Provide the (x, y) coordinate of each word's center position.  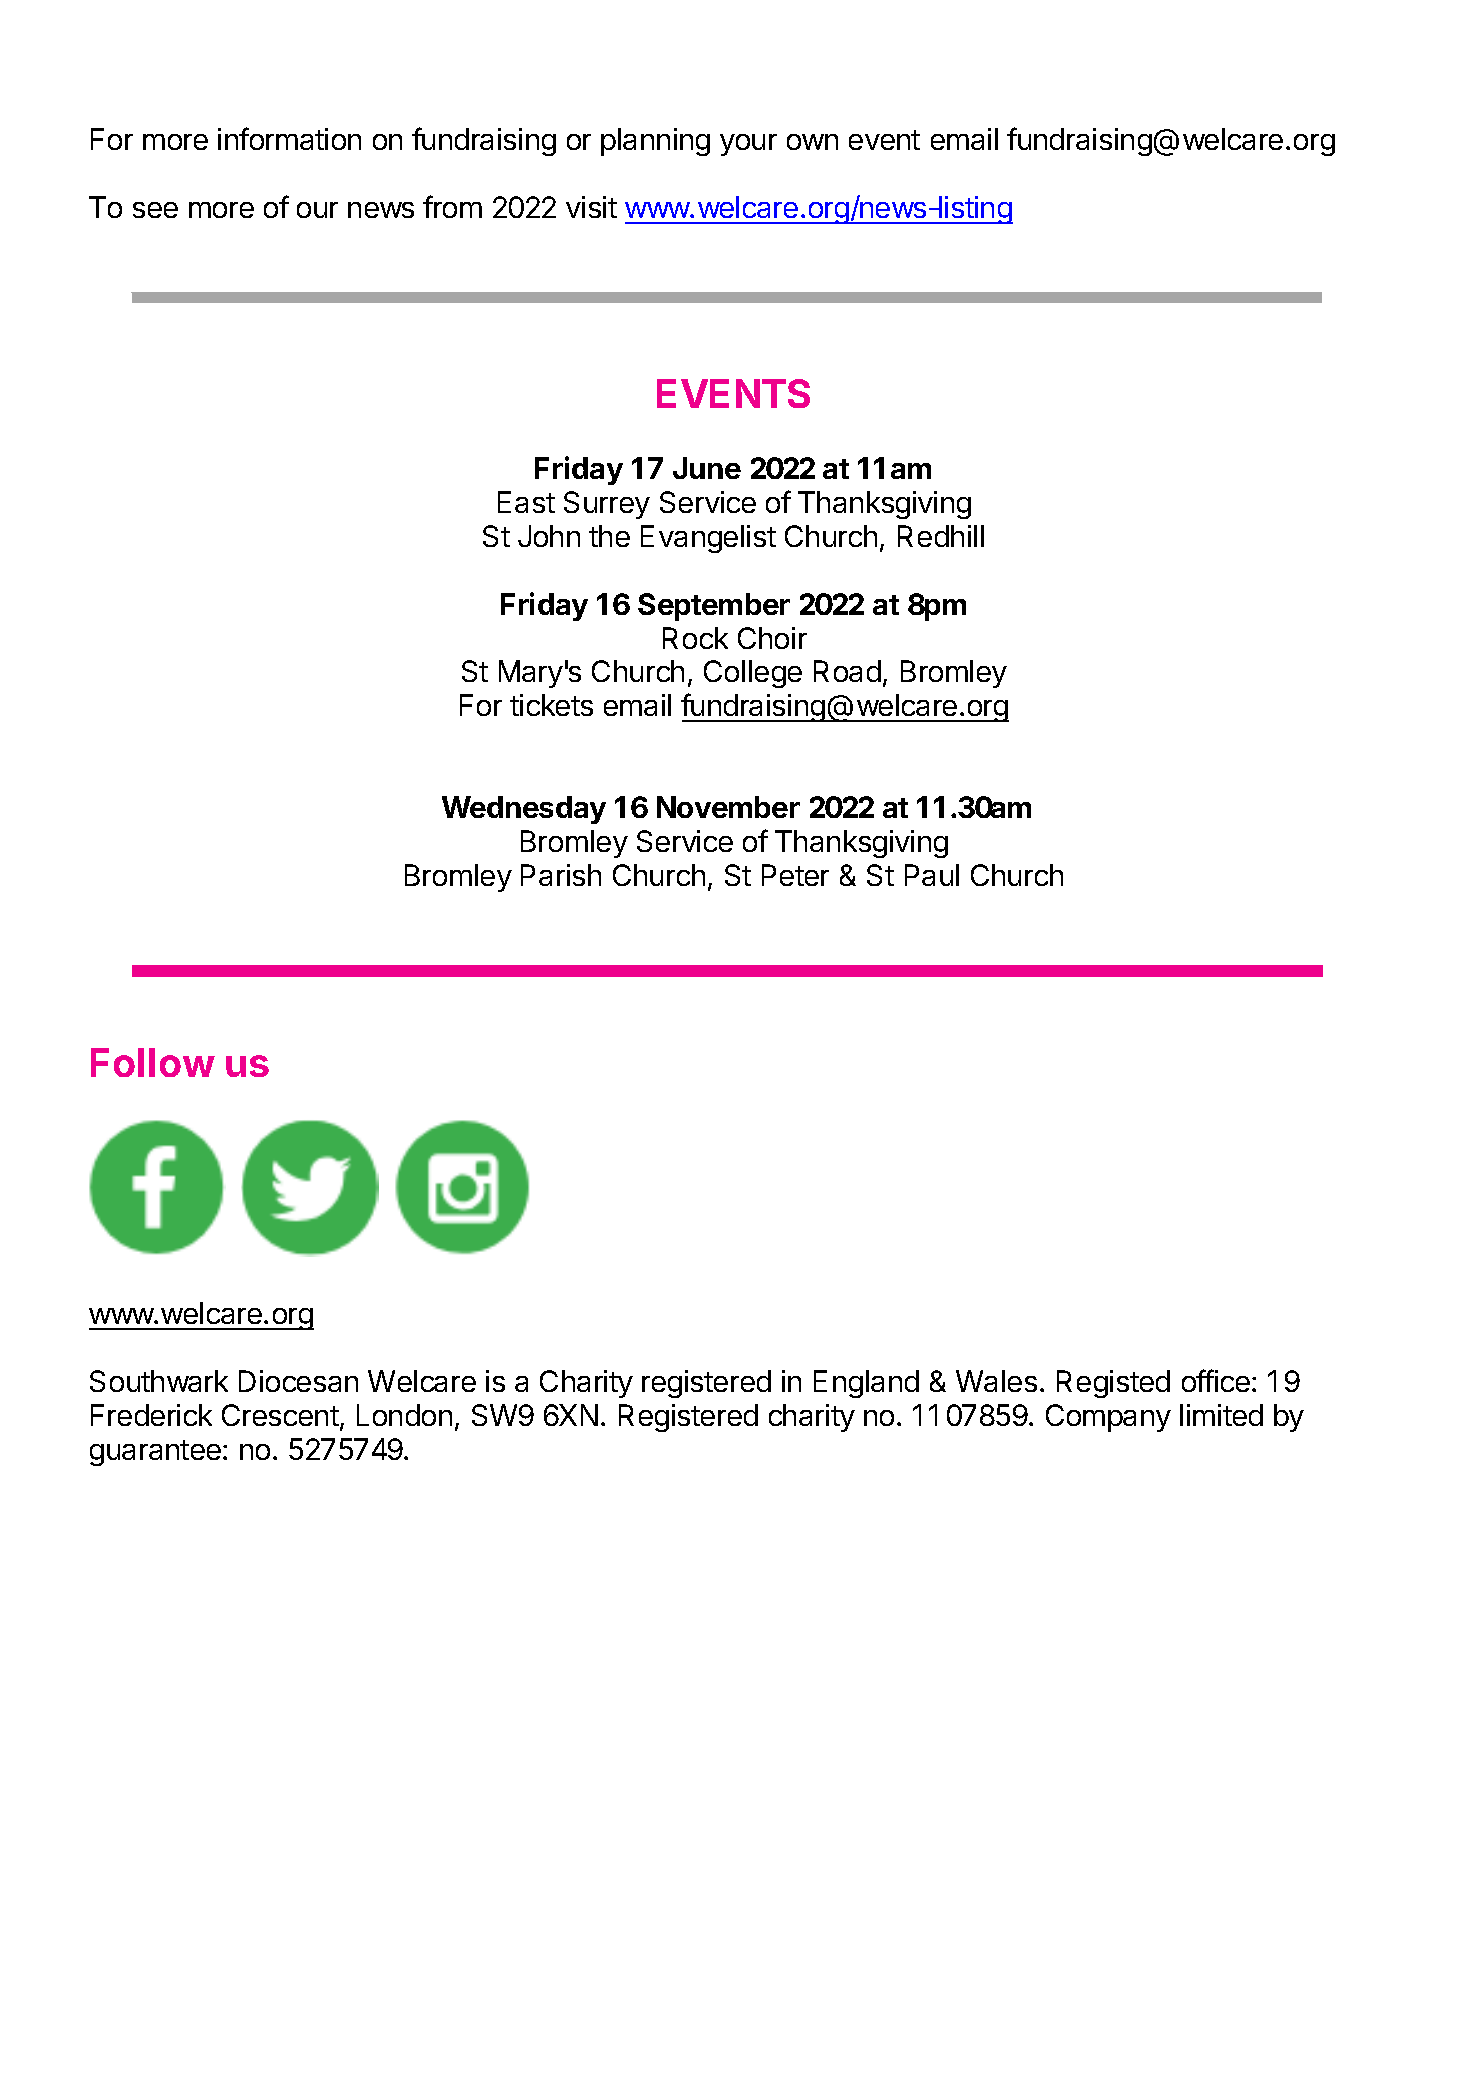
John (549, 536)
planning (655, 142)
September (714, 607)
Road (847, 671)
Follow (153, 1062)
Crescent (280, 1415)
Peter (795, 875)
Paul (932, 875)
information (289, 138)
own (812, 142)
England (866, 1384)
